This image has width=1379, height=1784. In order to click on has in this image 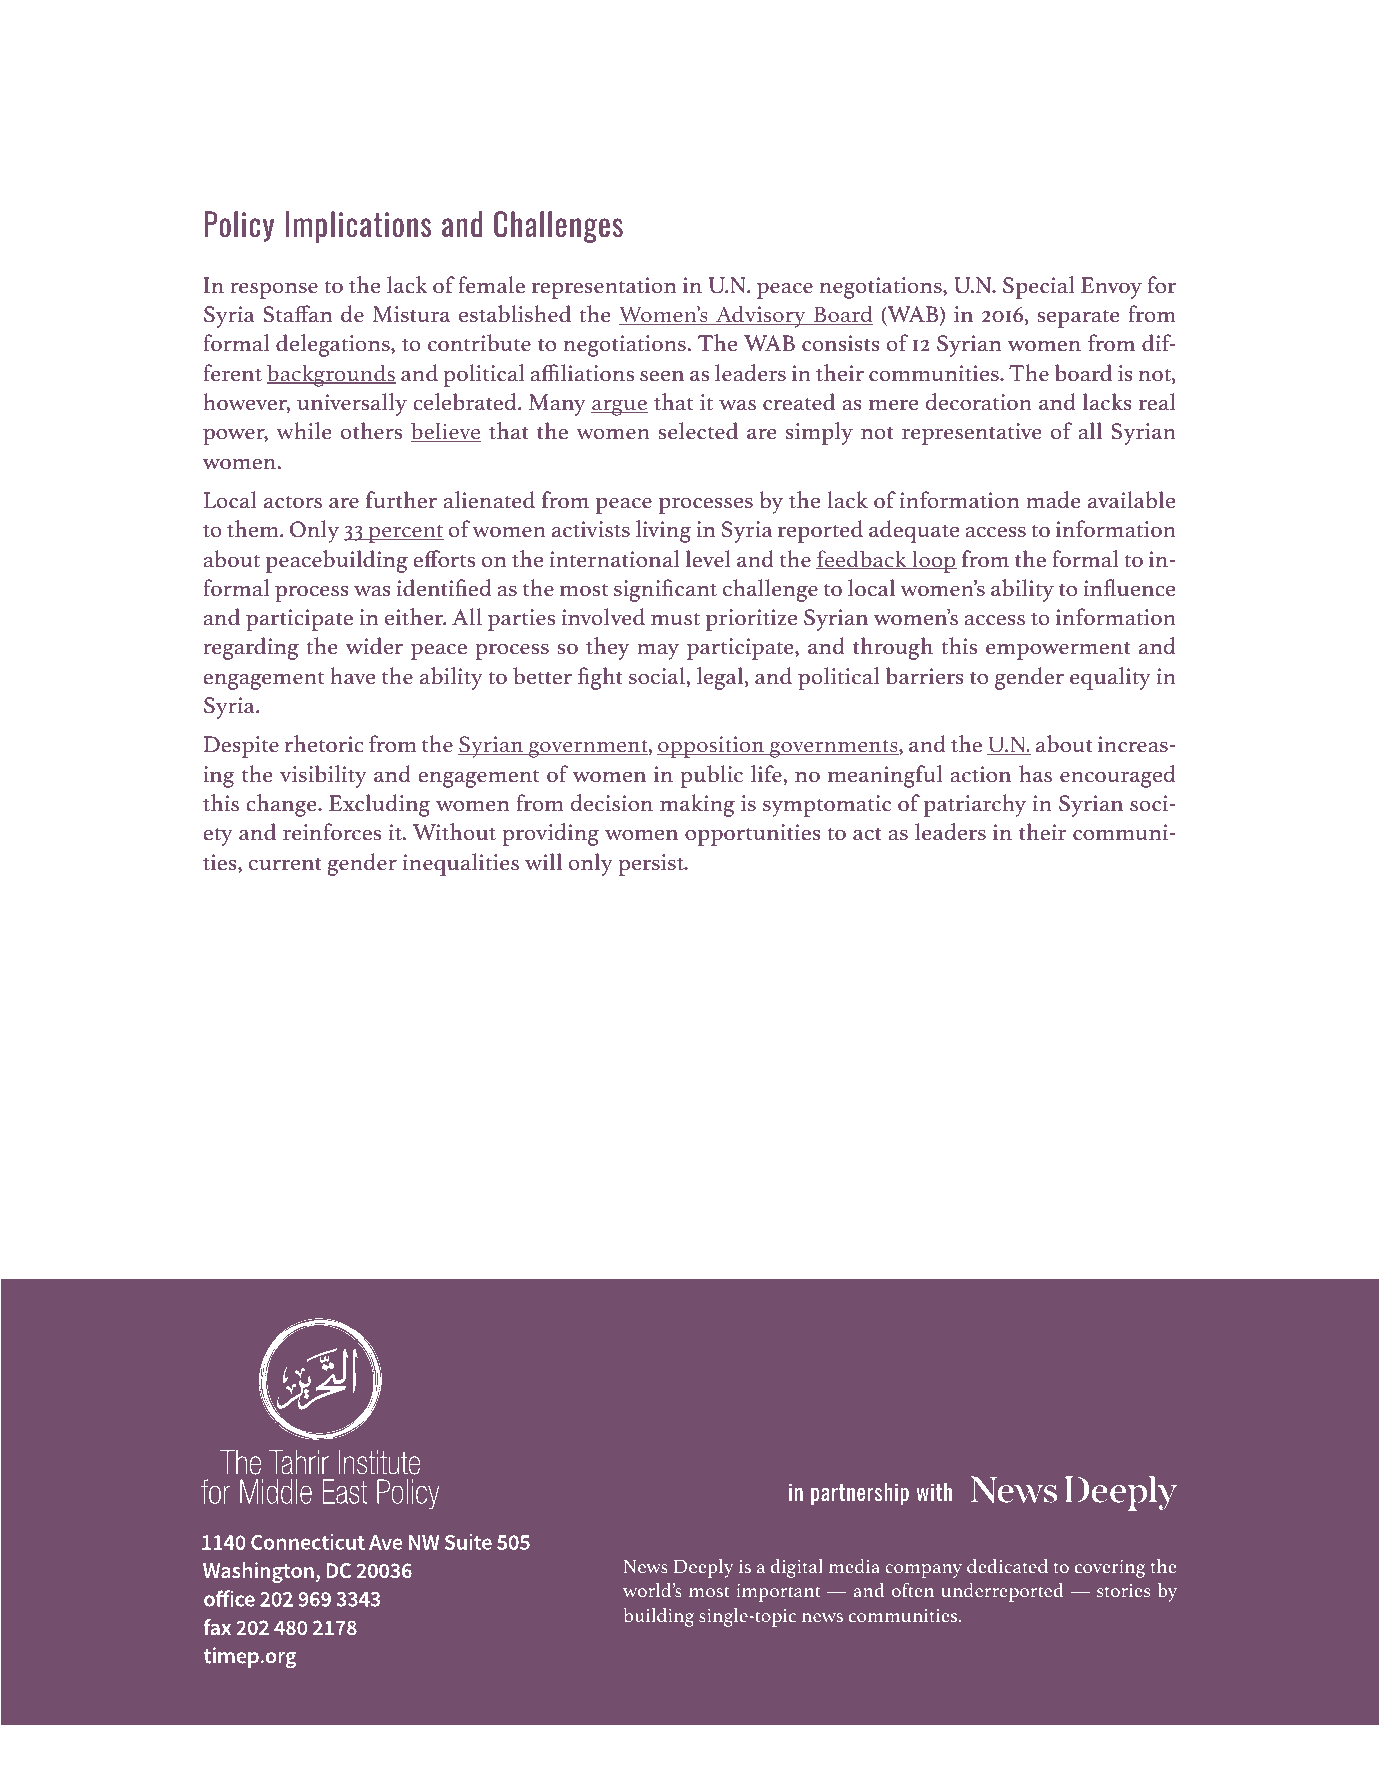, I will do `click(1035, 774)`.
